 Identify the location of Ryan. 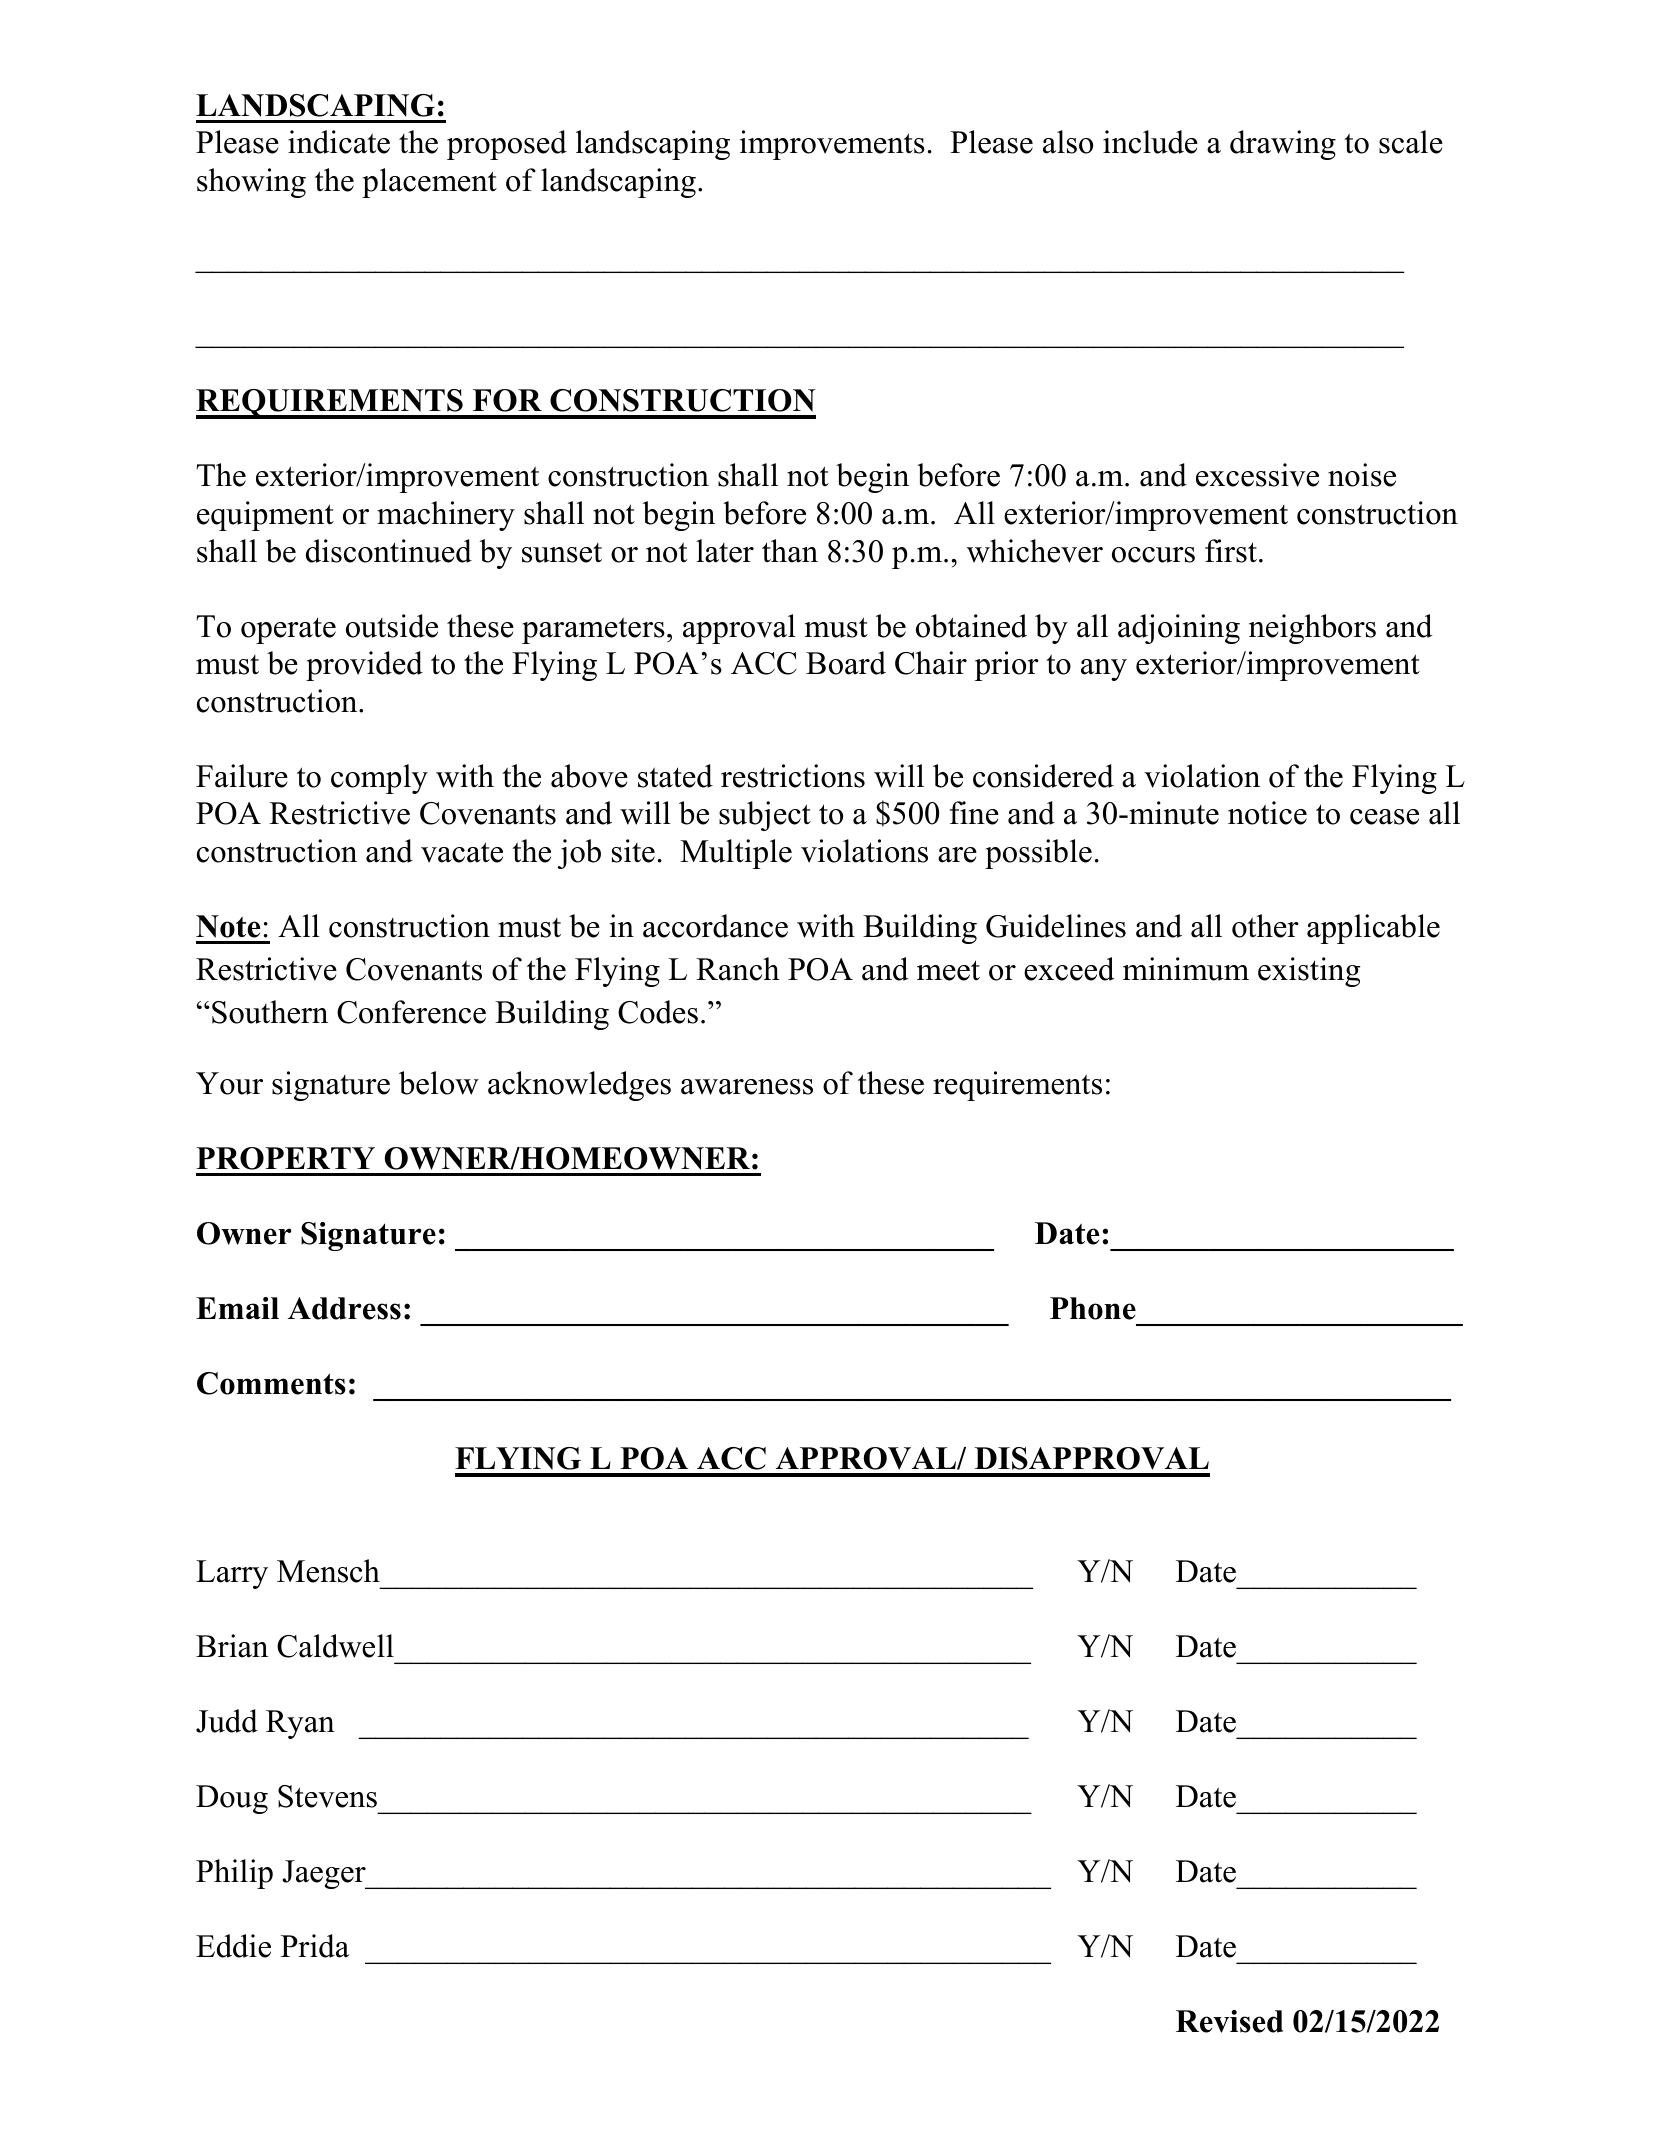
(300, 1724).
